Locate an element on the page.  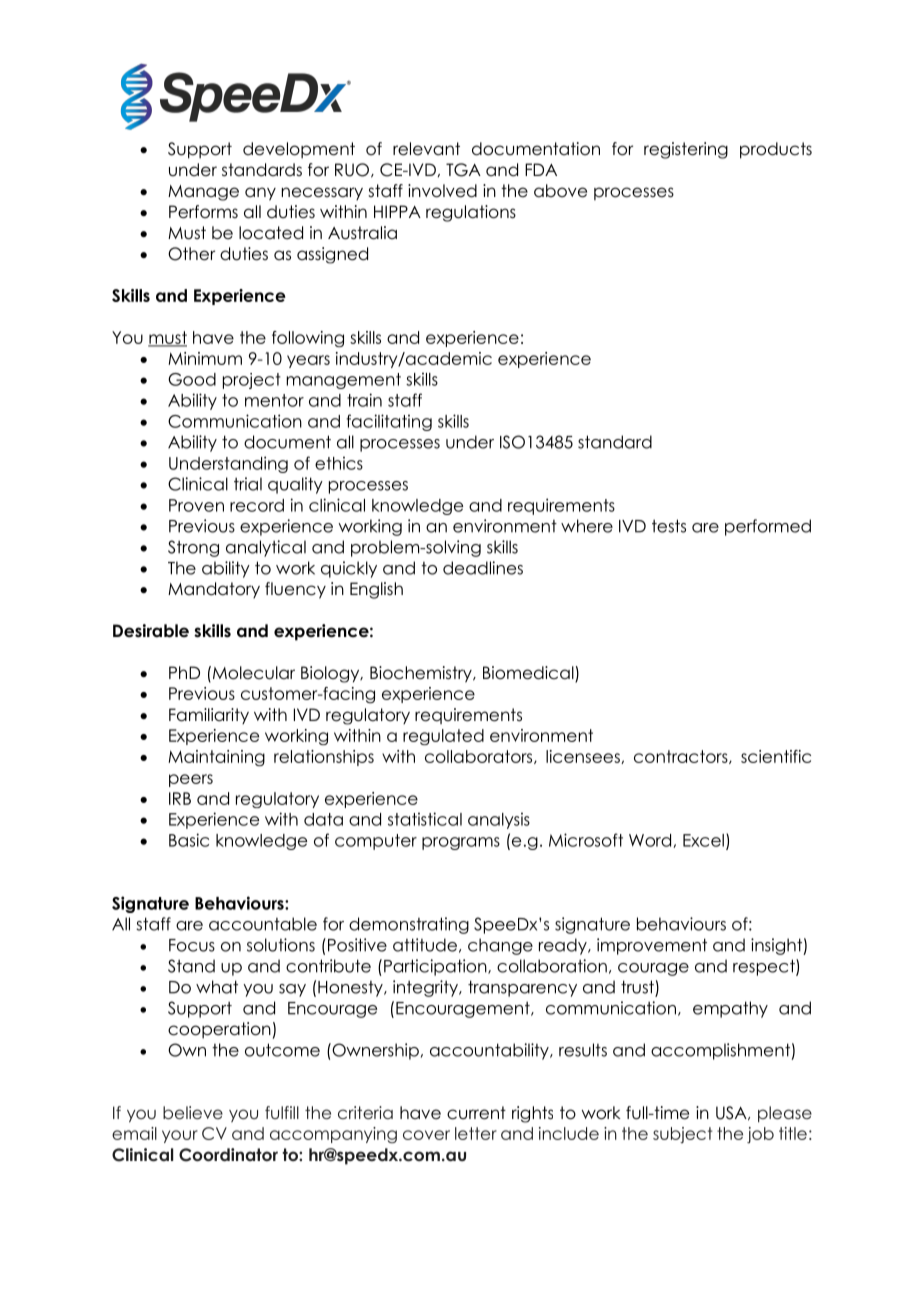
analysis is located at coordinates (499, 820).
